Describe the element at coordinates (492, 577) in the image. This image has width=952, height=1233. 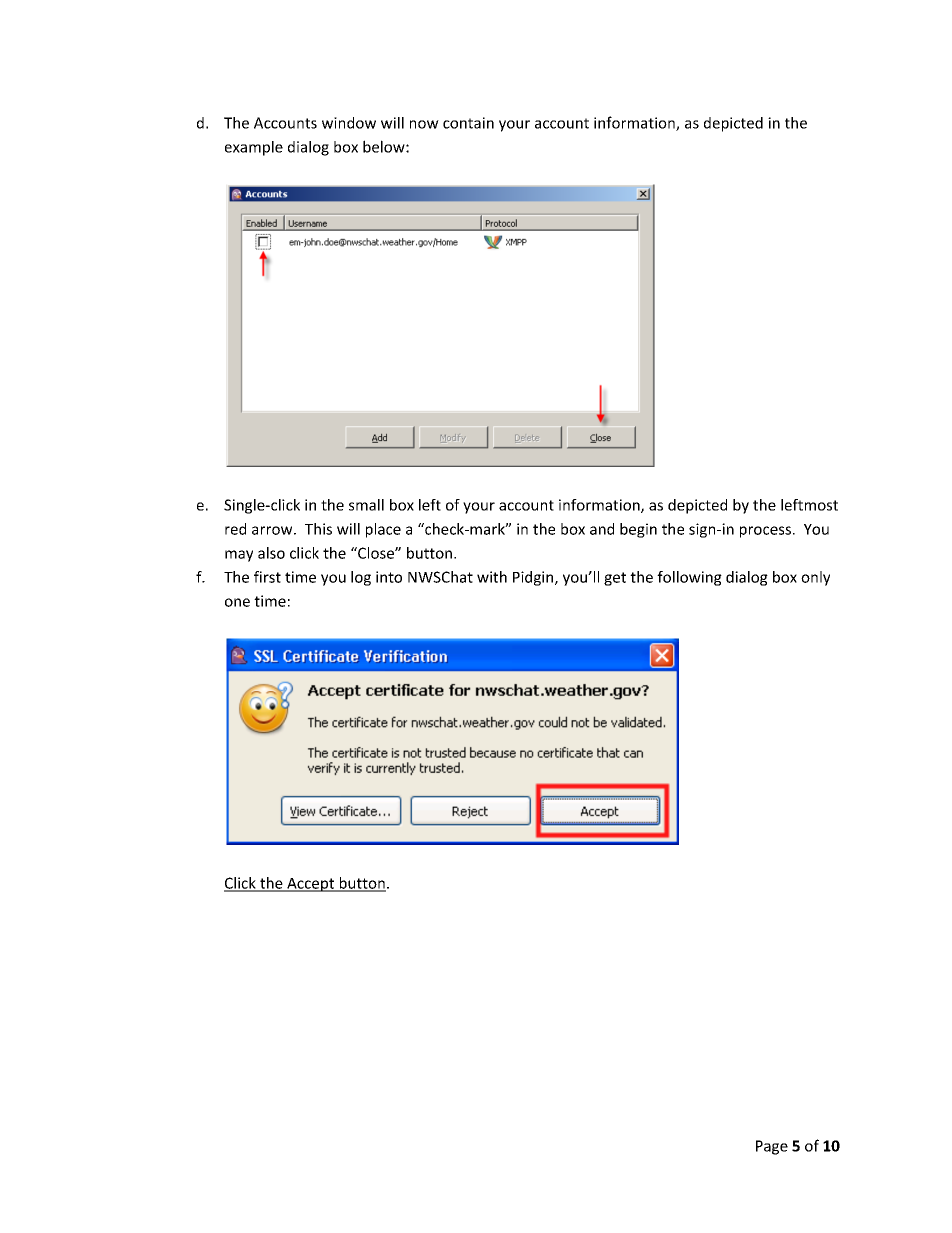
I see `with` at that location.
